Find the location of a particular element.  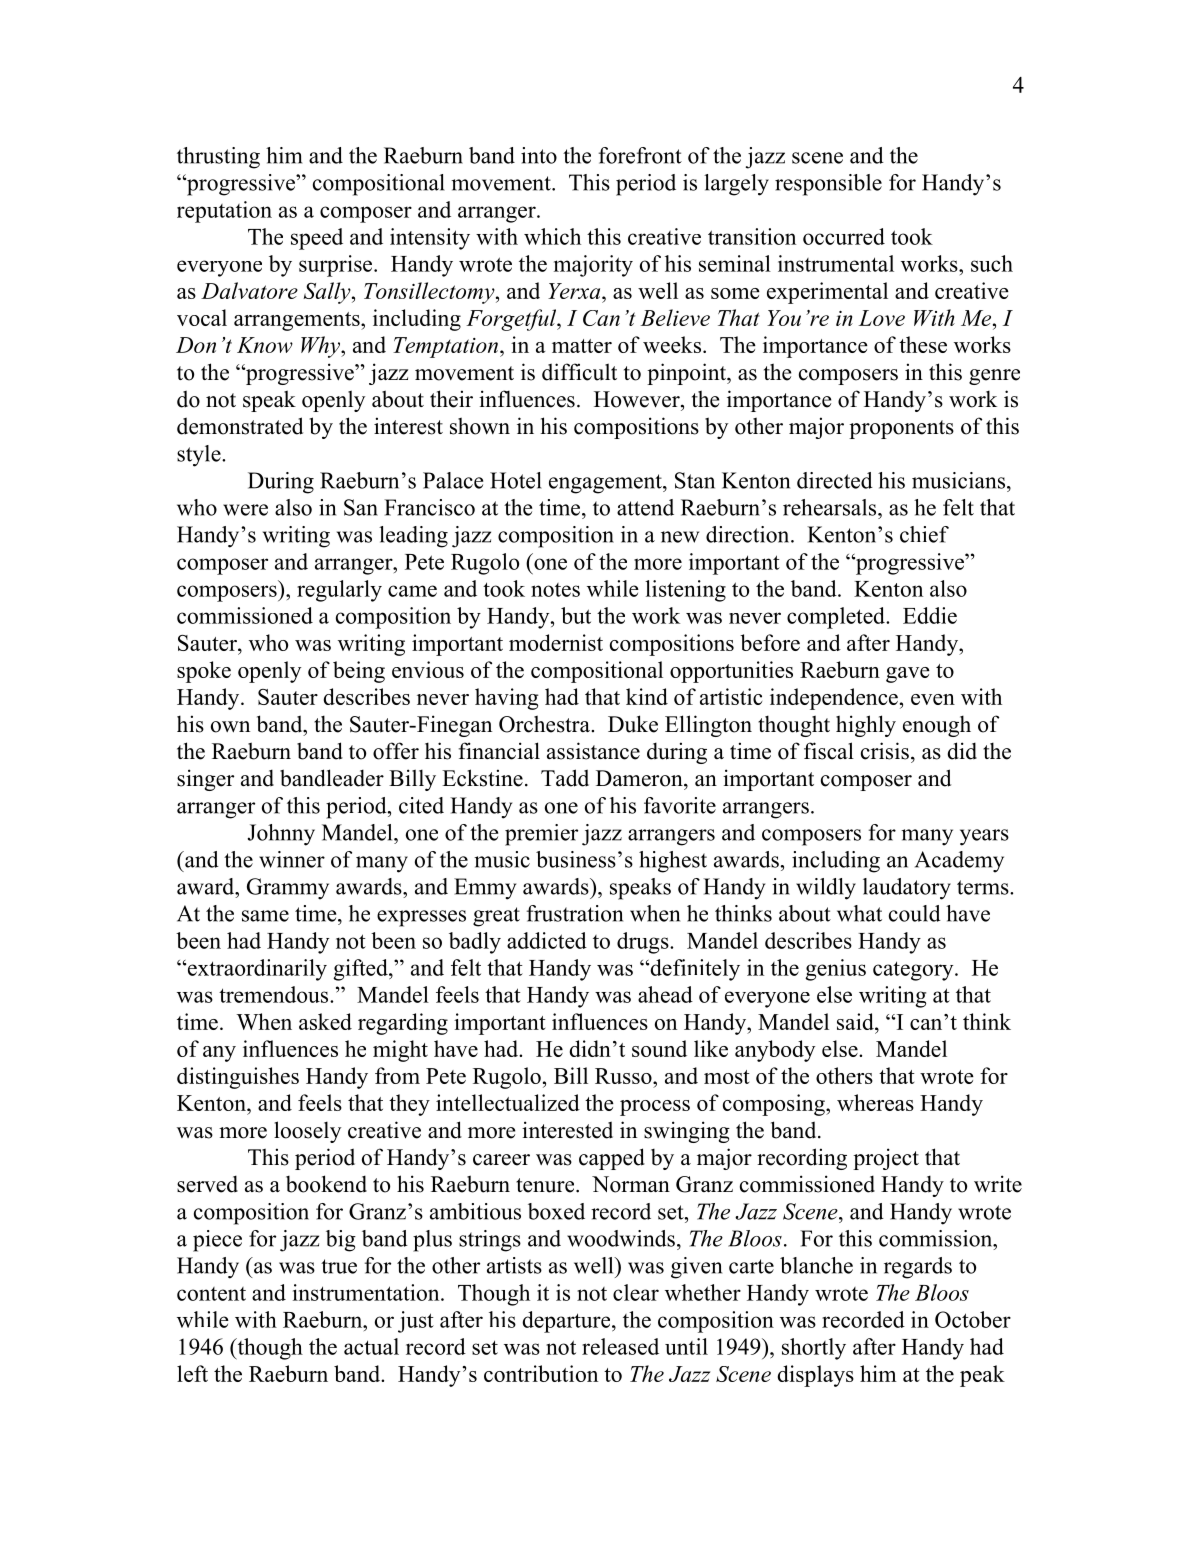

tremendous is located at coordinates (275, 994).
